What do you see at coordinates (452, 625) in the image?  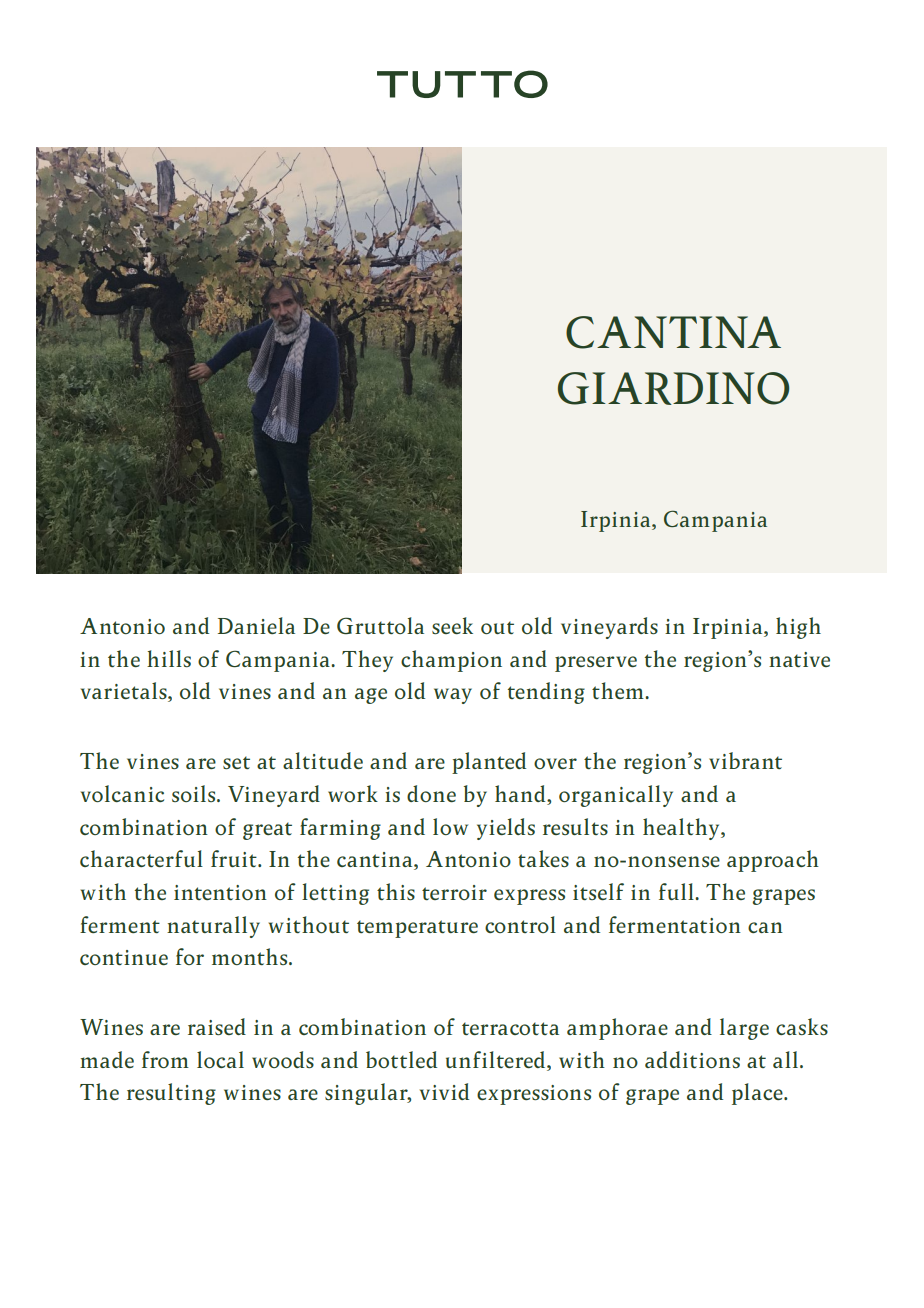 I see `seek` at bounding box center [452, 625].
